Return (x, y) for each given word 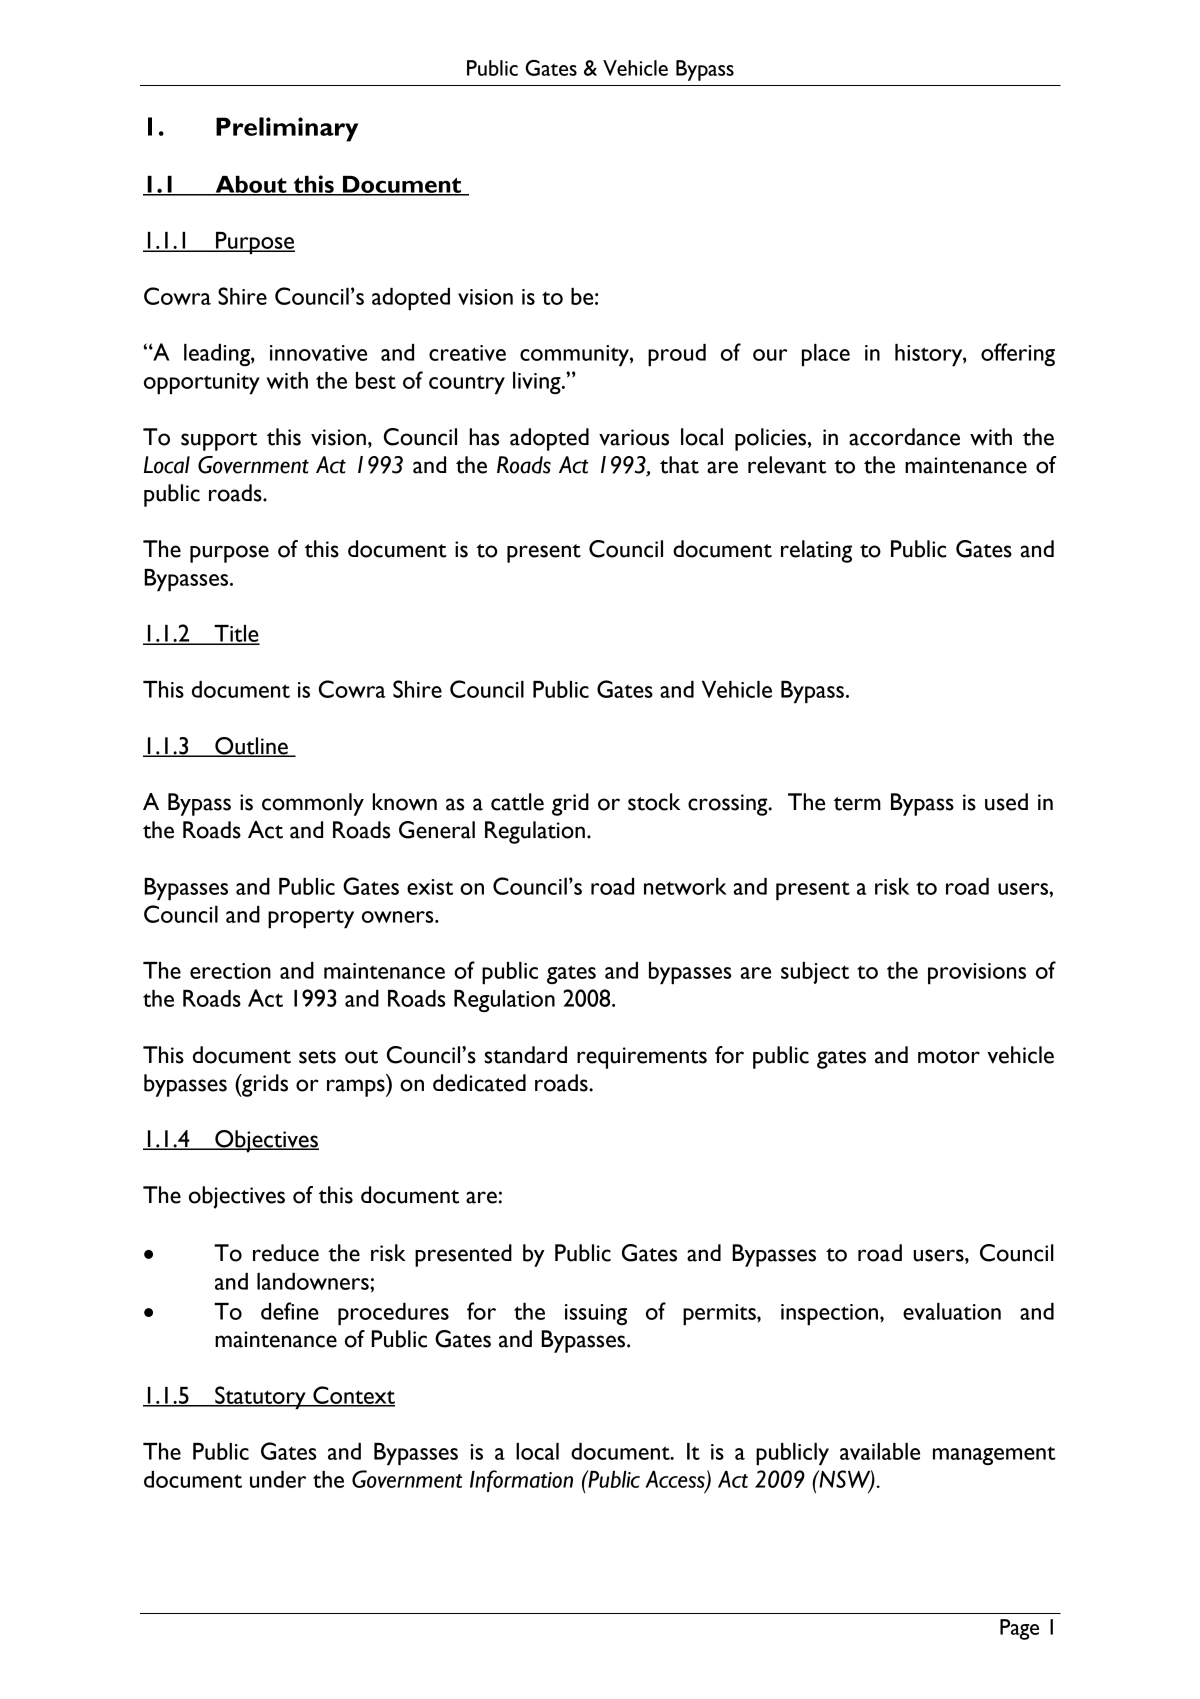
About (251, 185)
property (311, 918)
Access (676, 1480)
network (685, 886)
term (857, 804)
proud (677, 355)
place (826, 355)
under (278, 1479)
